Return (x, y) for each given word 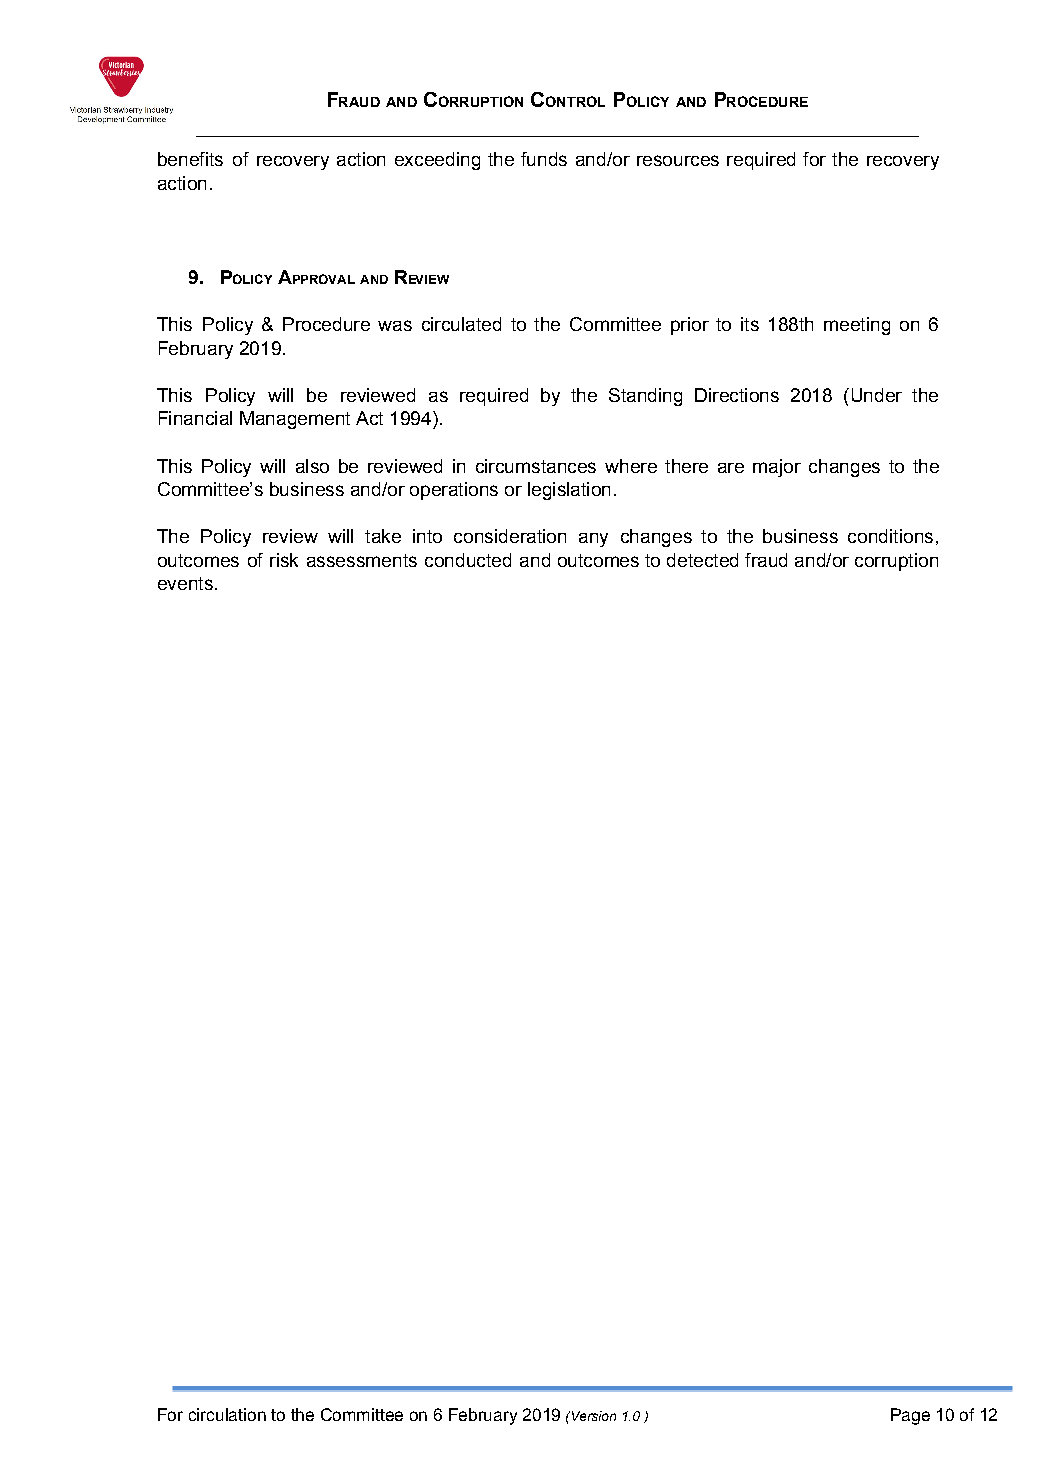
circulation (227, 1414)
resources (678, 160)
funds (544, 159)
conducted (468, 560)
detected (702, 560)
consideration (510, 536)
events (185, 583)
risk (284, 560)
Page (910, 1416)
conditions (890, 536)
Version (592, 1416)
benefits (190, 159)
